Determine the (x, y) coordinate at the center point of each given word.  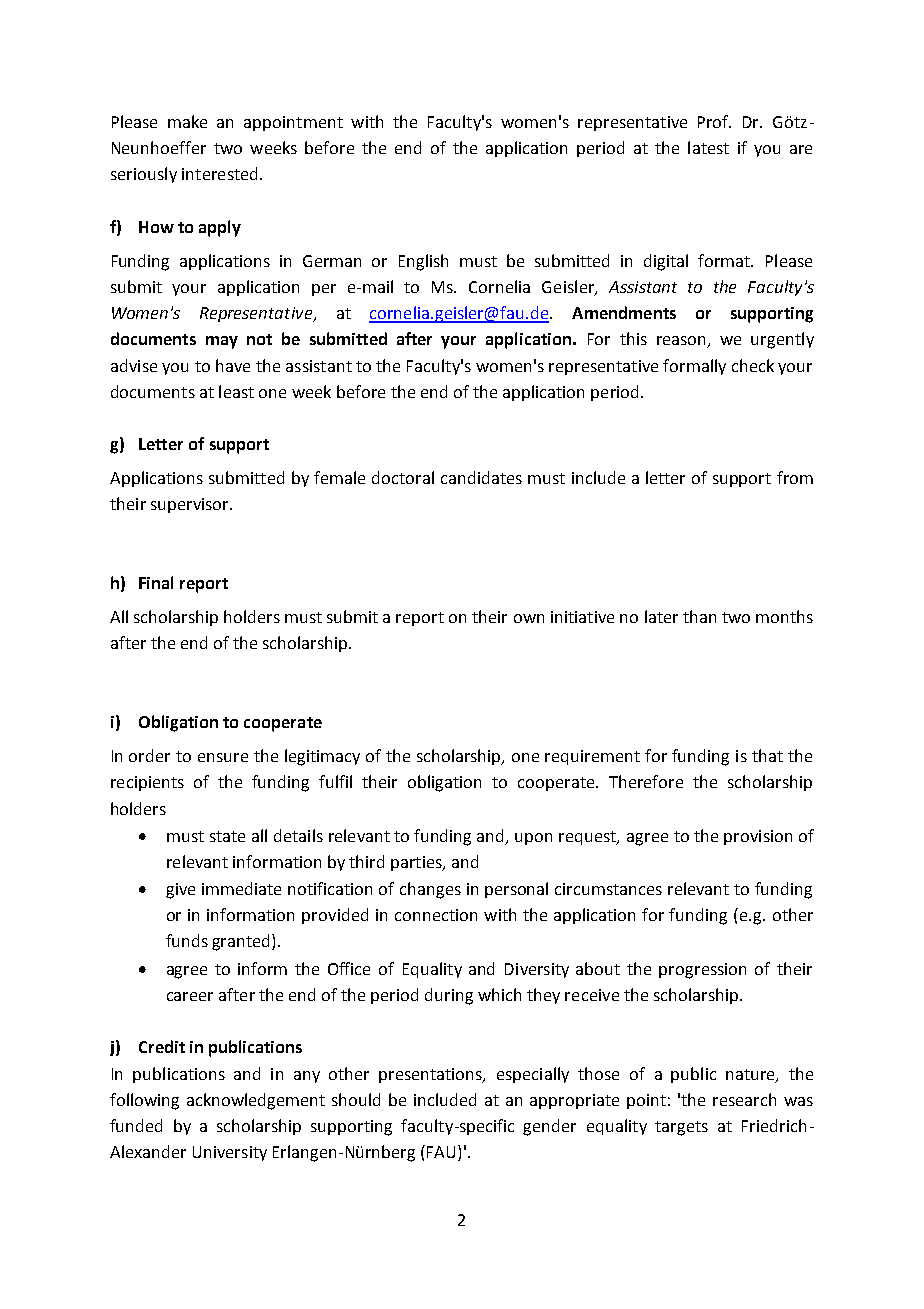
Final (156, 582)
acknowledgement (256, 1101)
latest (708, 147)
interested (219, 173)
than (699, 616)
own (529, 618)
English (423, 262)
